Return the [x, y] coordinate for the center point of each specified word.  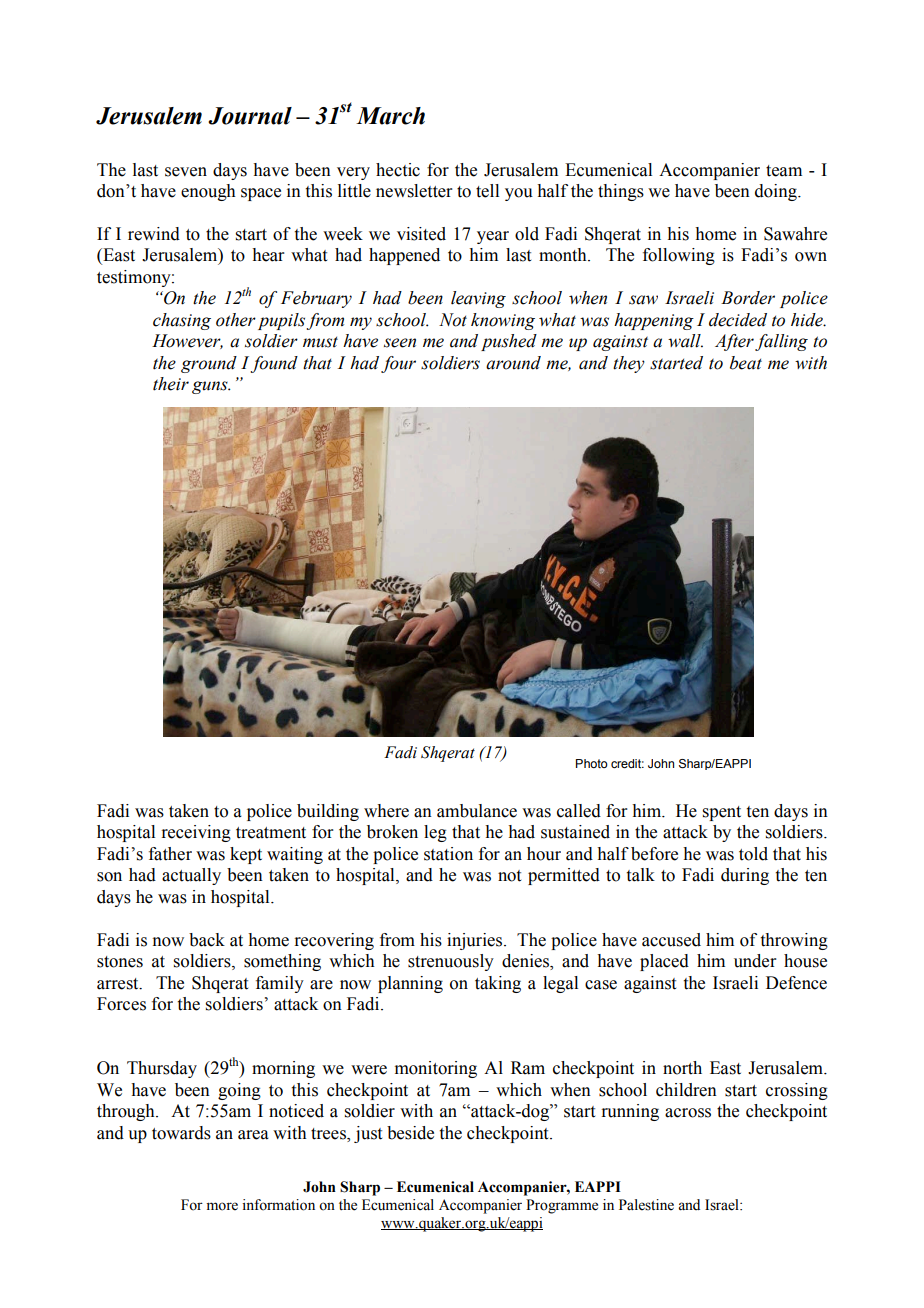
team [784, 171]
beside [410, 1133]
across [688, 1113]
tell [487, 191]
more [222, 1206]
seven [186, 172]
